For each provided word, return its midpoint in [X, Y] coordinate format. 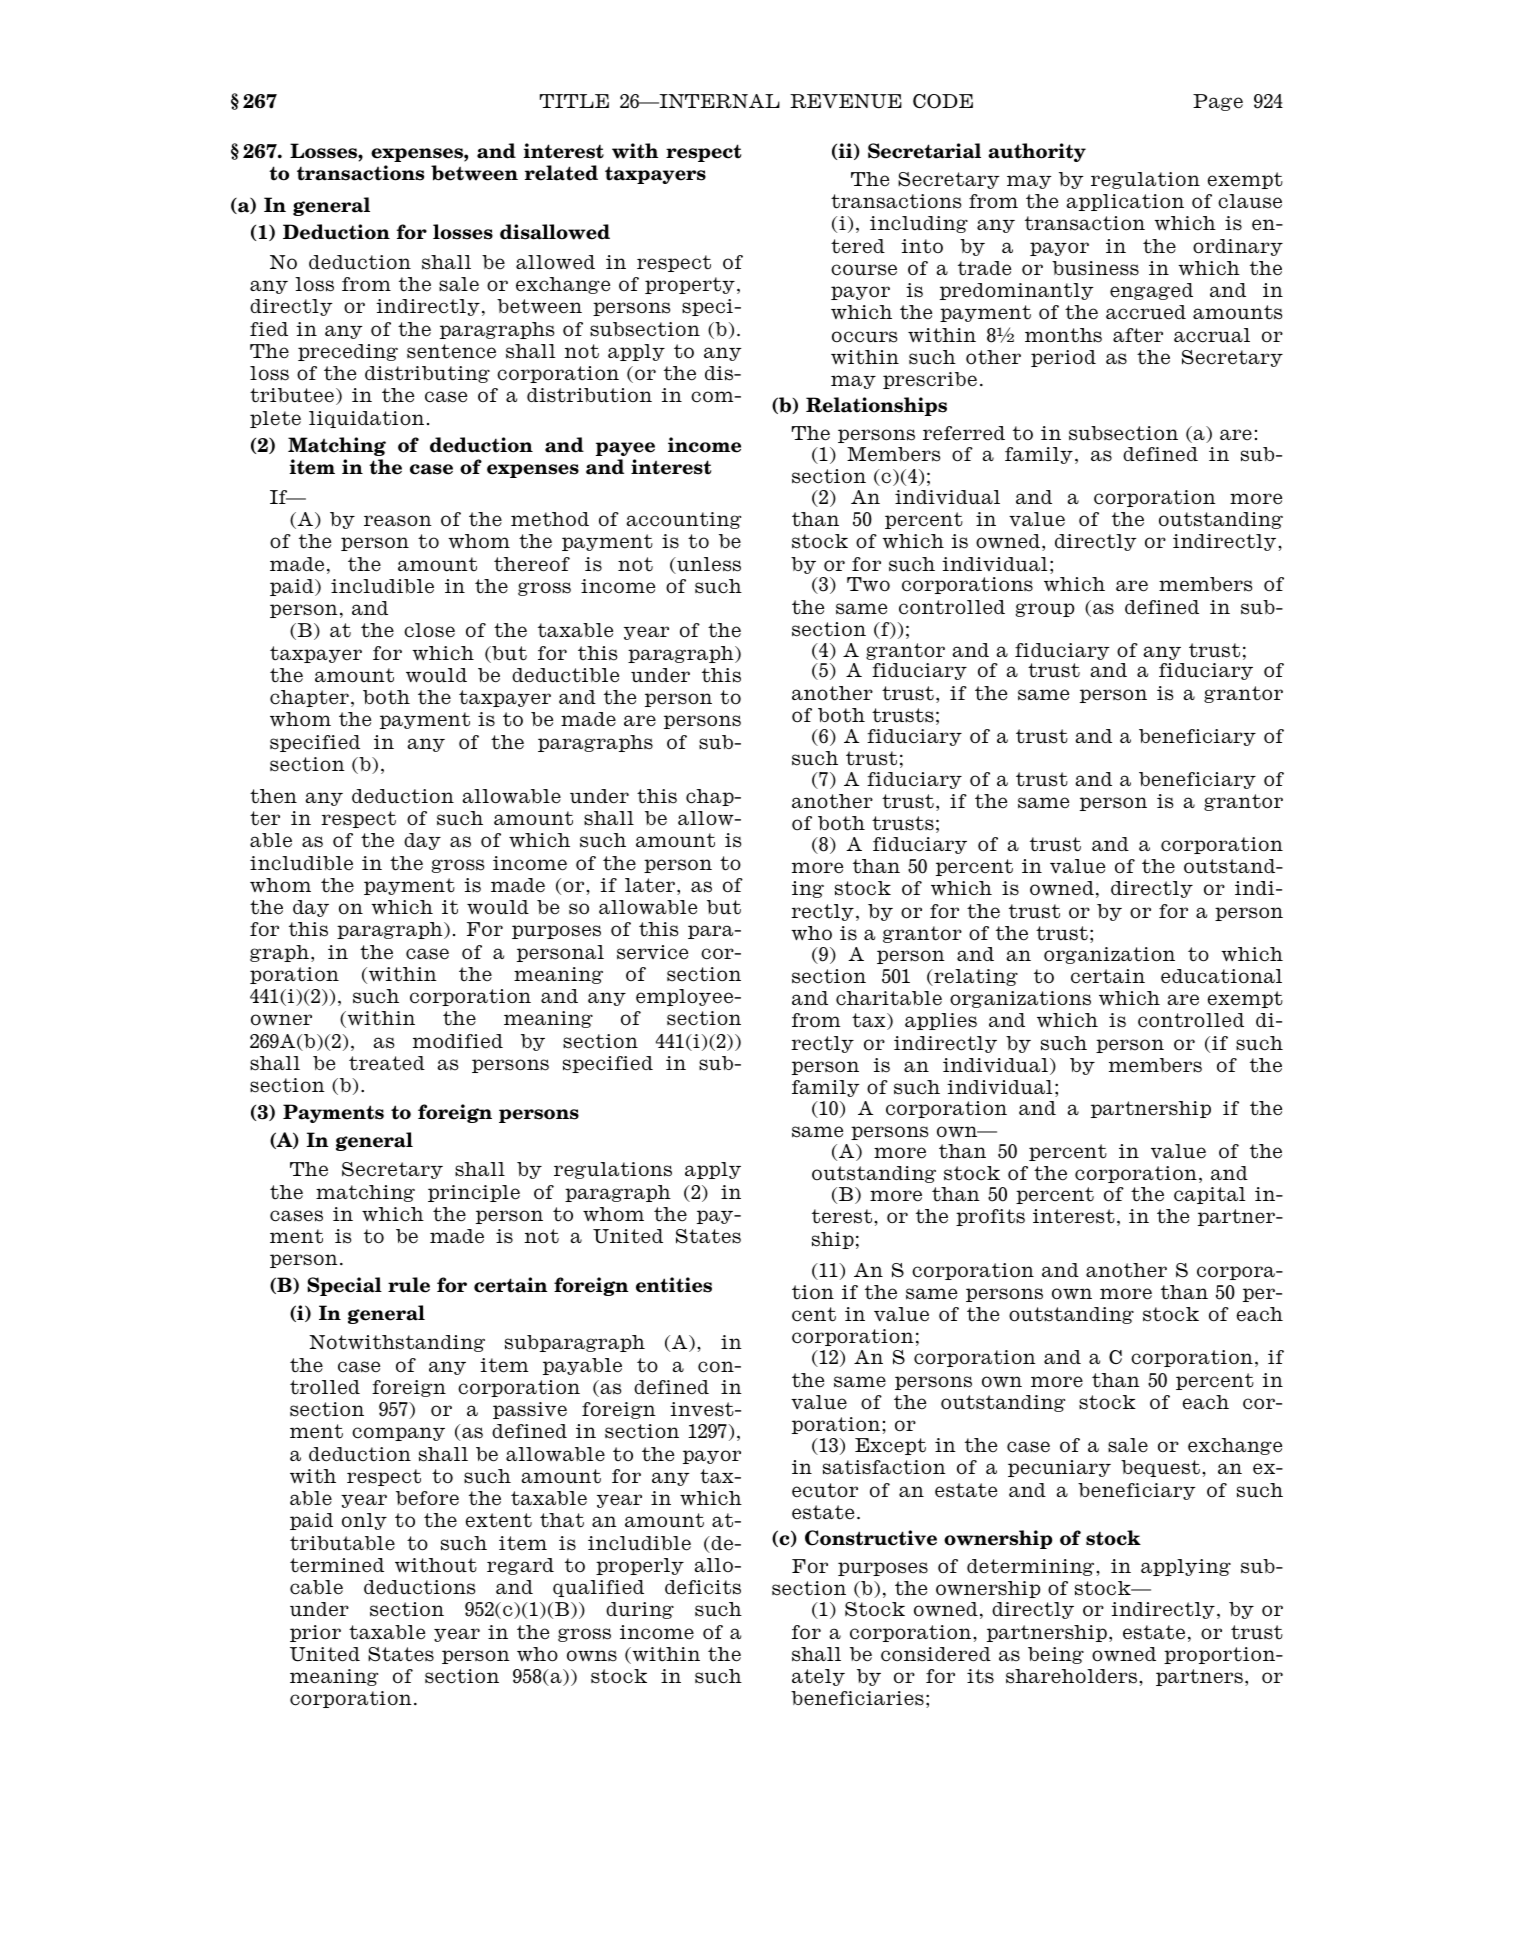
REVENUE [846, 101]
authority [1037, 152]
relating [975, 977]
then [273, 796]
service [652, 952]
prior [315, 1633]
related [561, 173]
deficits [703, 1587]
